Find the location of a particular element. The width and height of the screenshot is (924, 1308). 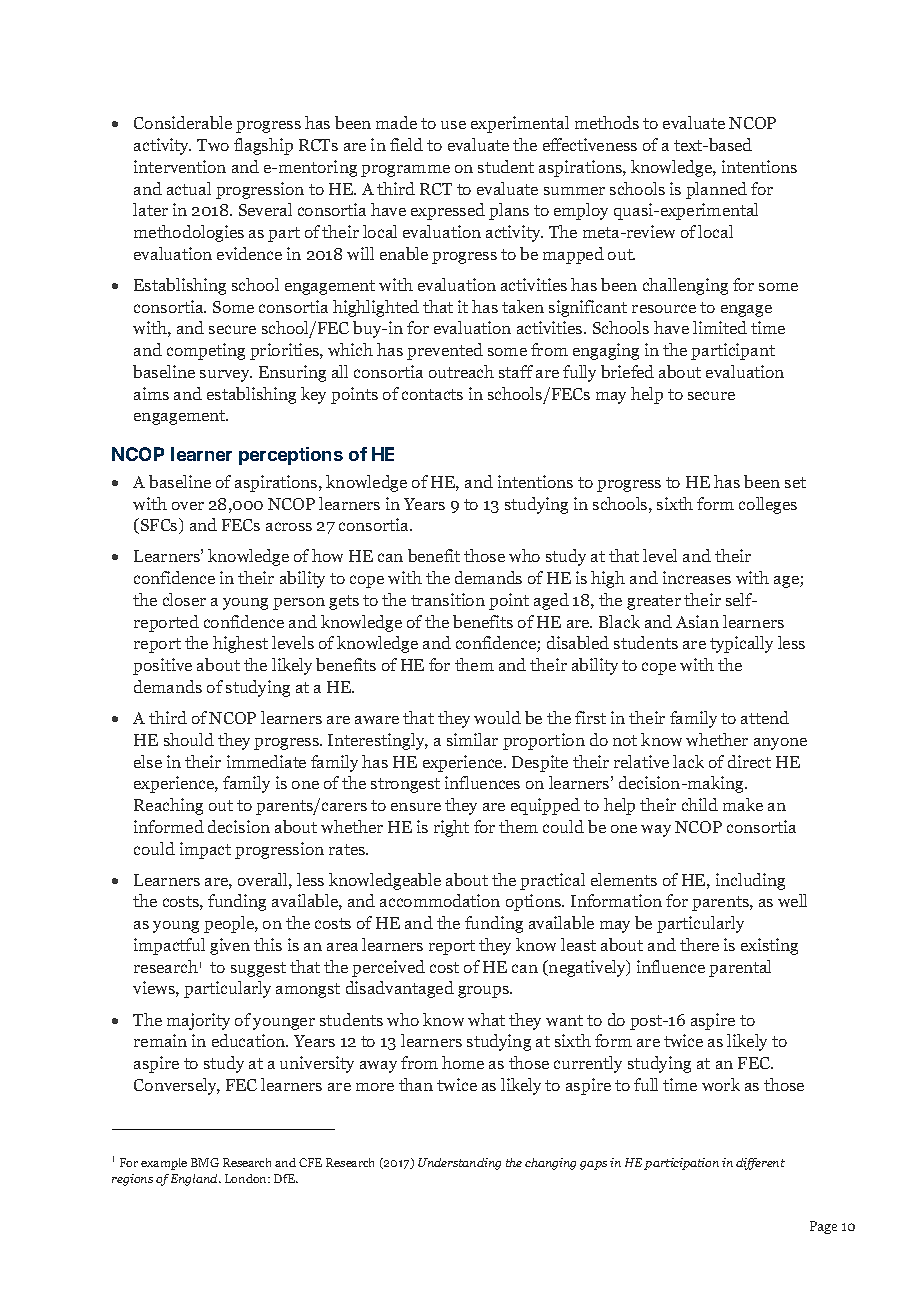

use is located at coordinates (453, 125).
